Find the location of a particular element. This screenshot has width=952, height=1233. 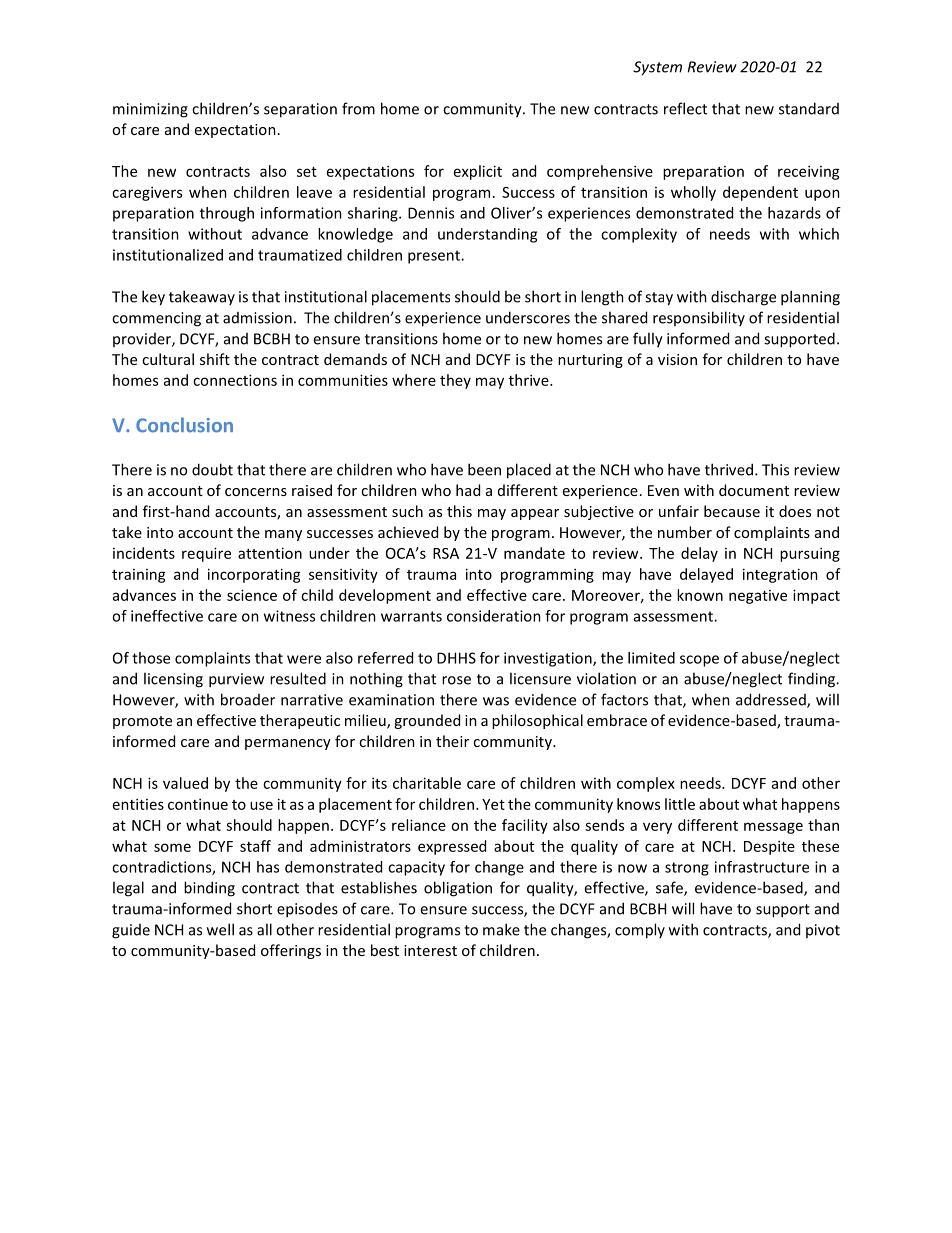

broader is located at coordinates (248, 699).
